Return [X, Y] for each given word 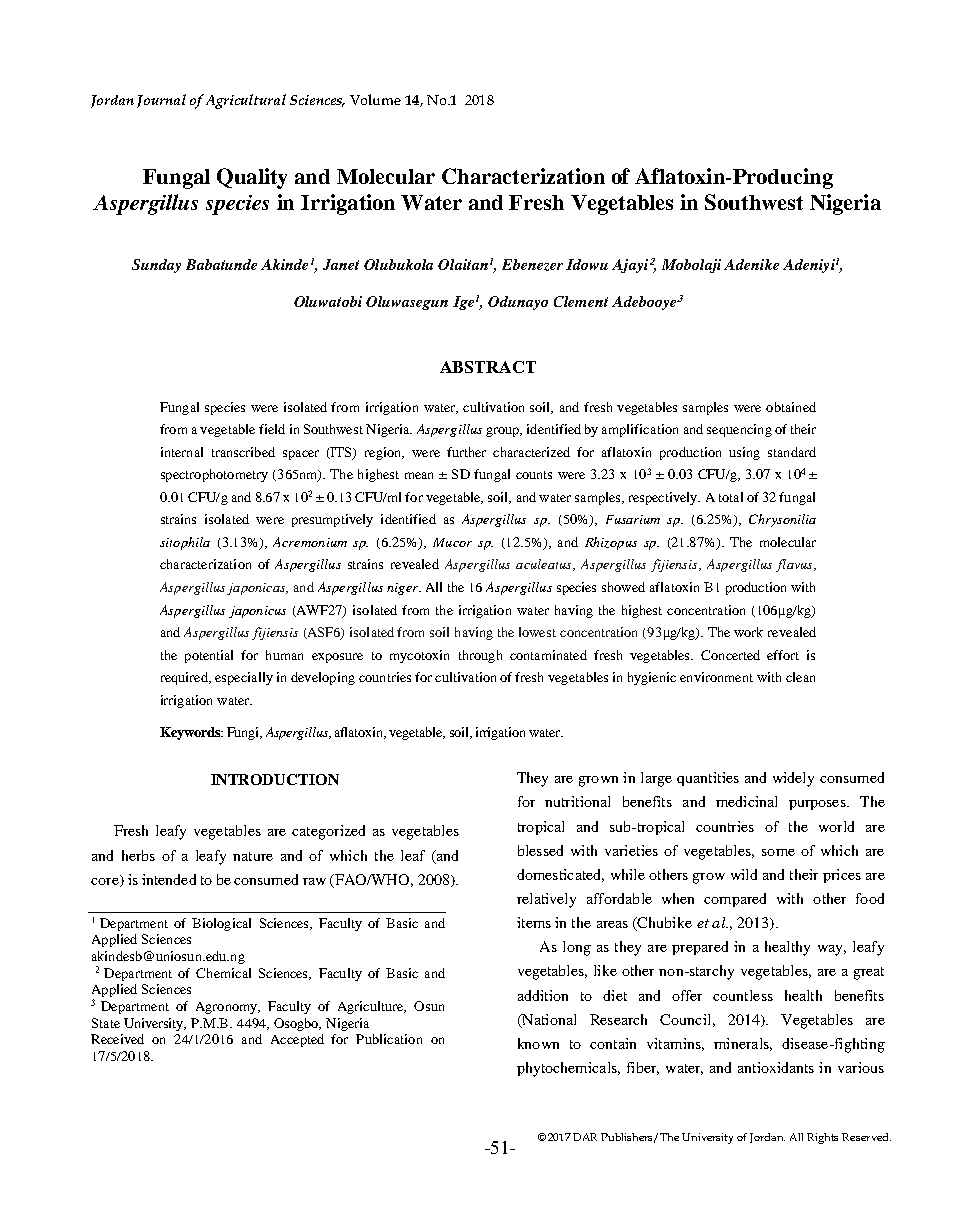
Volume [375, 99]
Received [117, 1039]
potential [209, 656]
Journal [161, 101]
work [748, 632]
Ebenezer [532, 265]
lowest [537, 632]
